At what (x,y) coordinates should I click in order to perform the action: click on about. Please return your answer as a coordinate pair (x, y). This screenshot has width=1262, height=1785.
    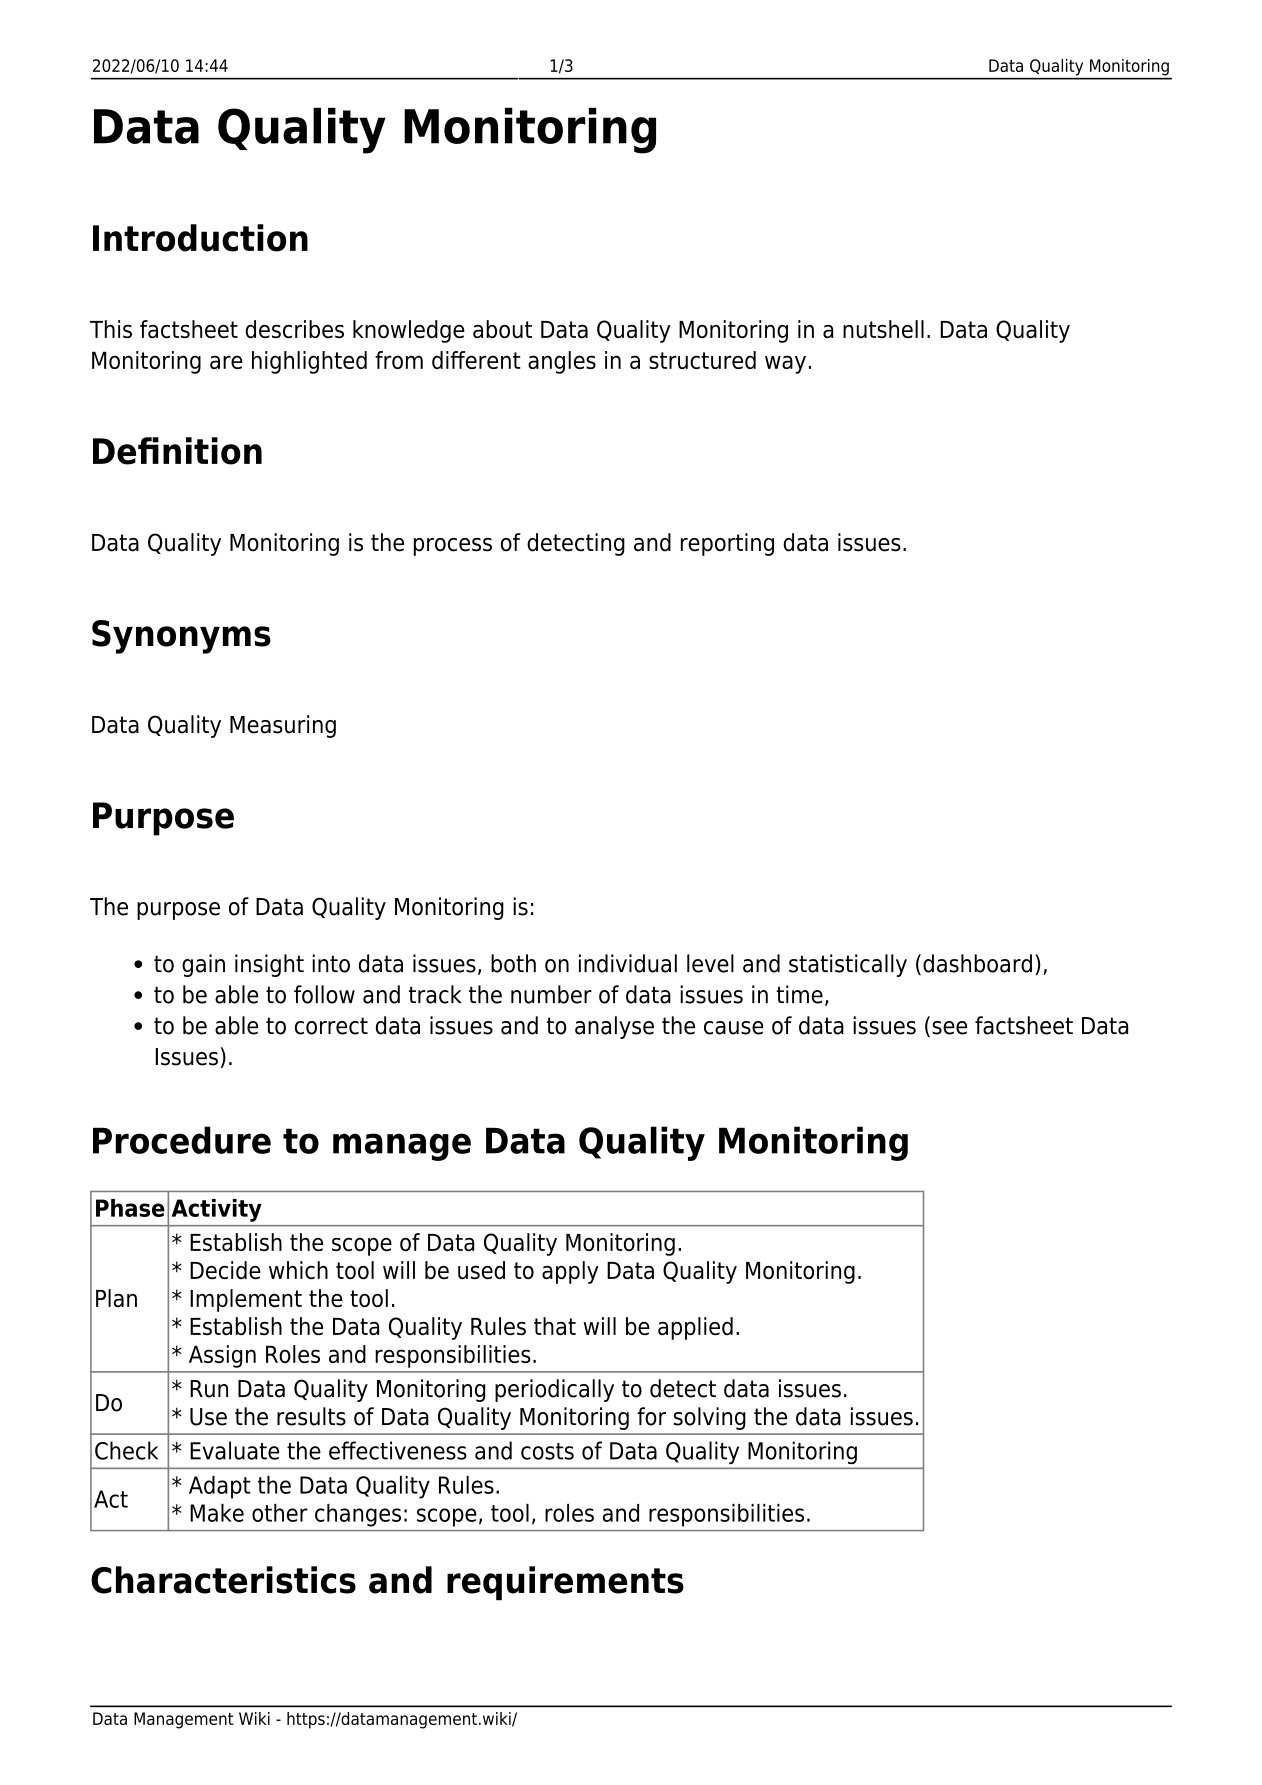
    Looking at the image, I should click on (502, 329).
